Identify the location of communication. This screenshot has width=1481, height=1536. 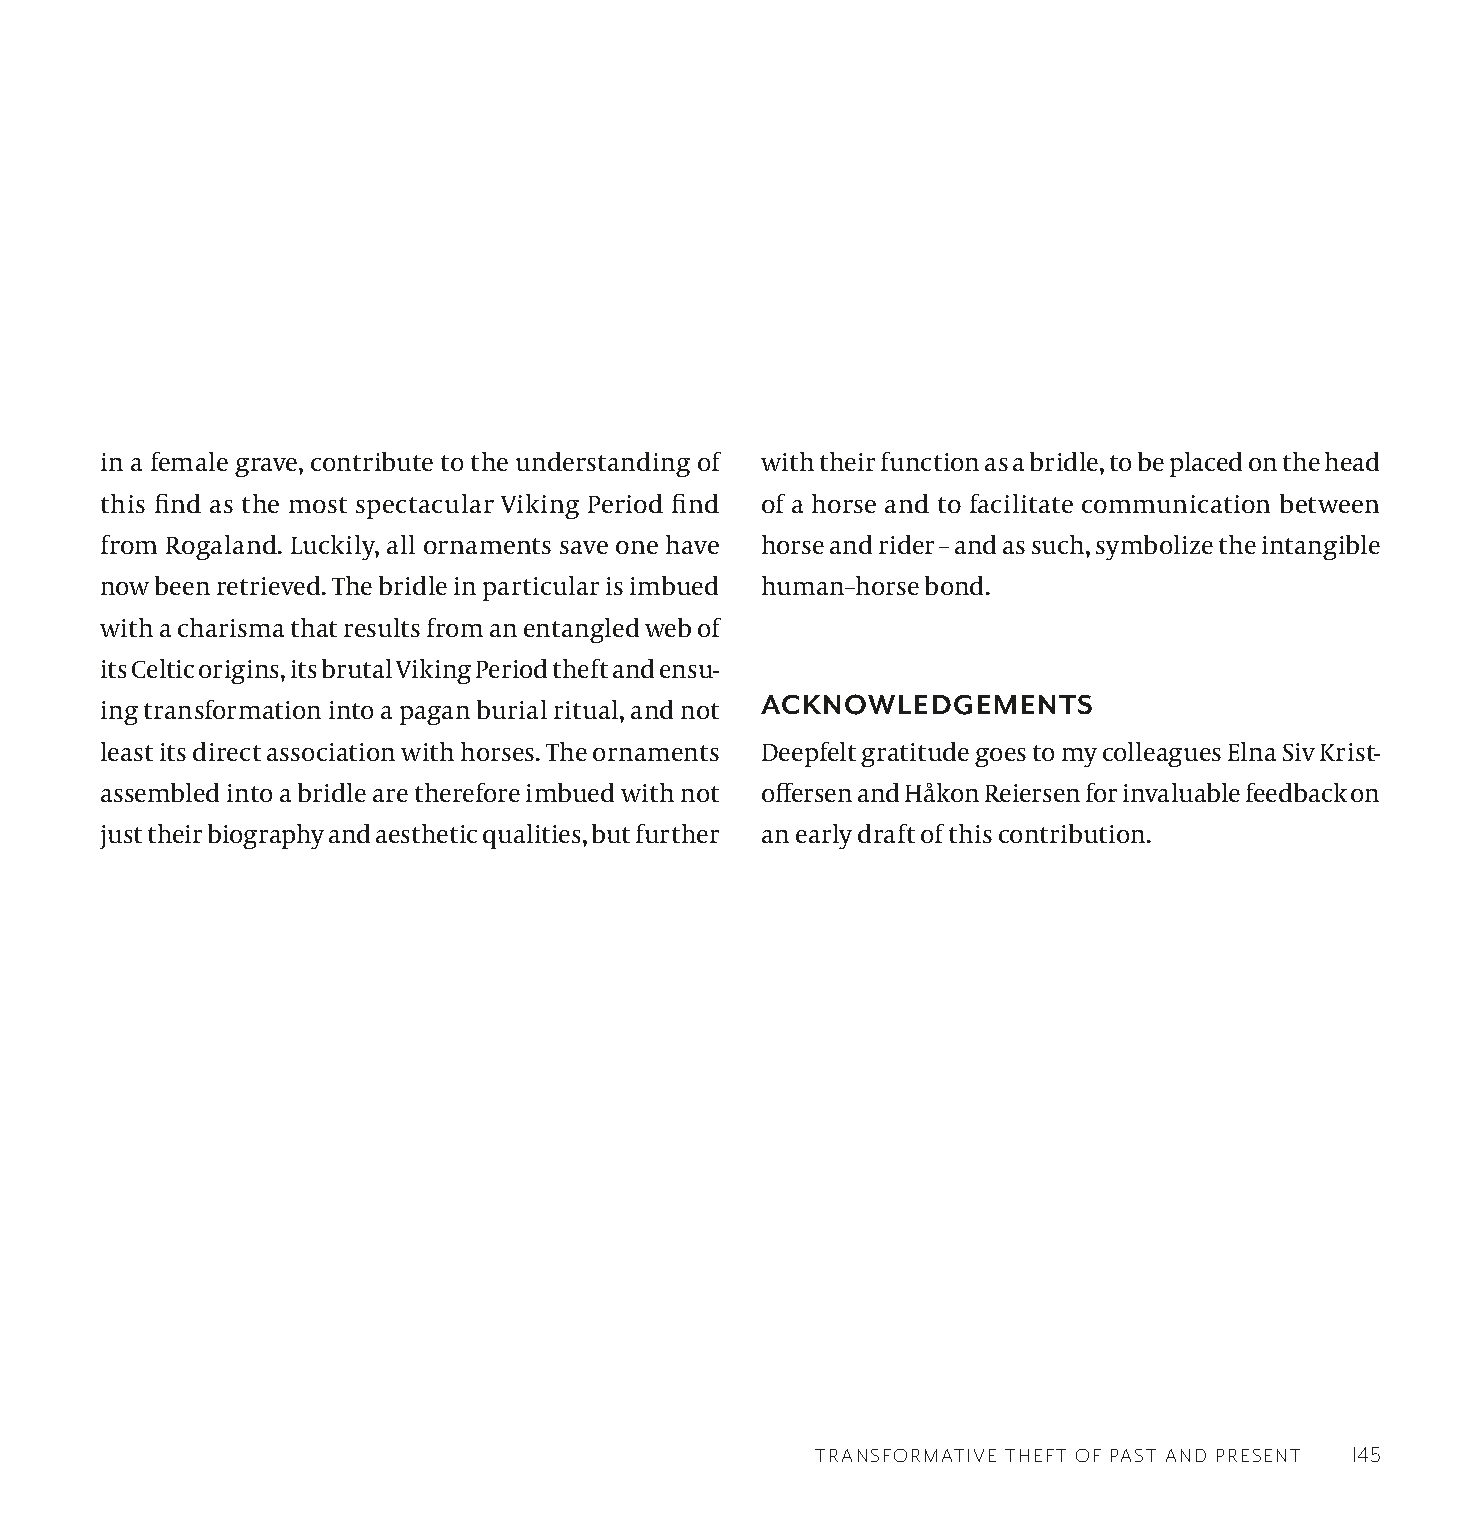
(1176, 504).
